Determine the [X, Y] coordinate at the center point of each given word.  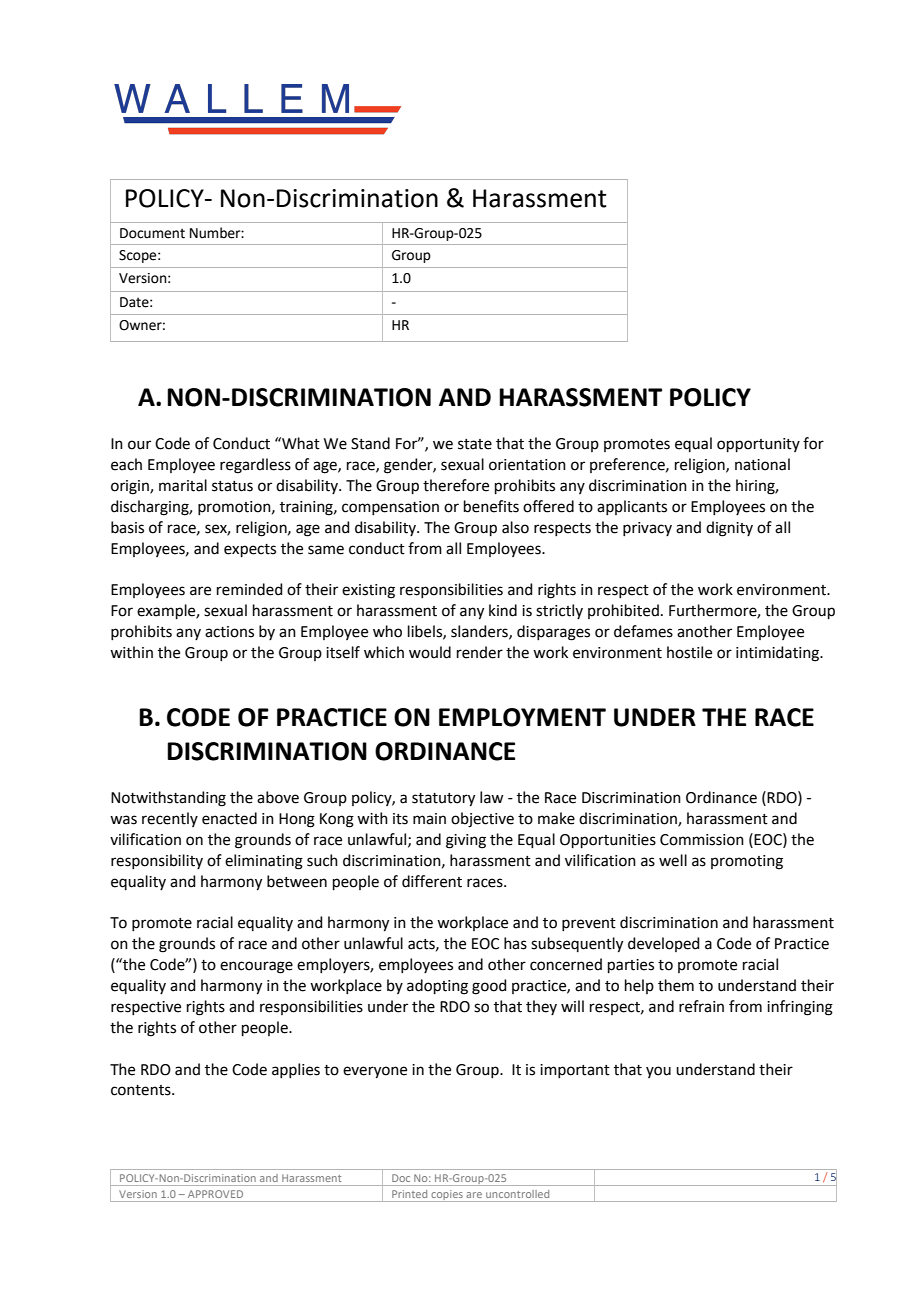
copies [447, 1196]
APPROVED [215, 1194]
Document [152, 233]
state [475, 444]
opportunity [758, 445]
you [658, 1072]
